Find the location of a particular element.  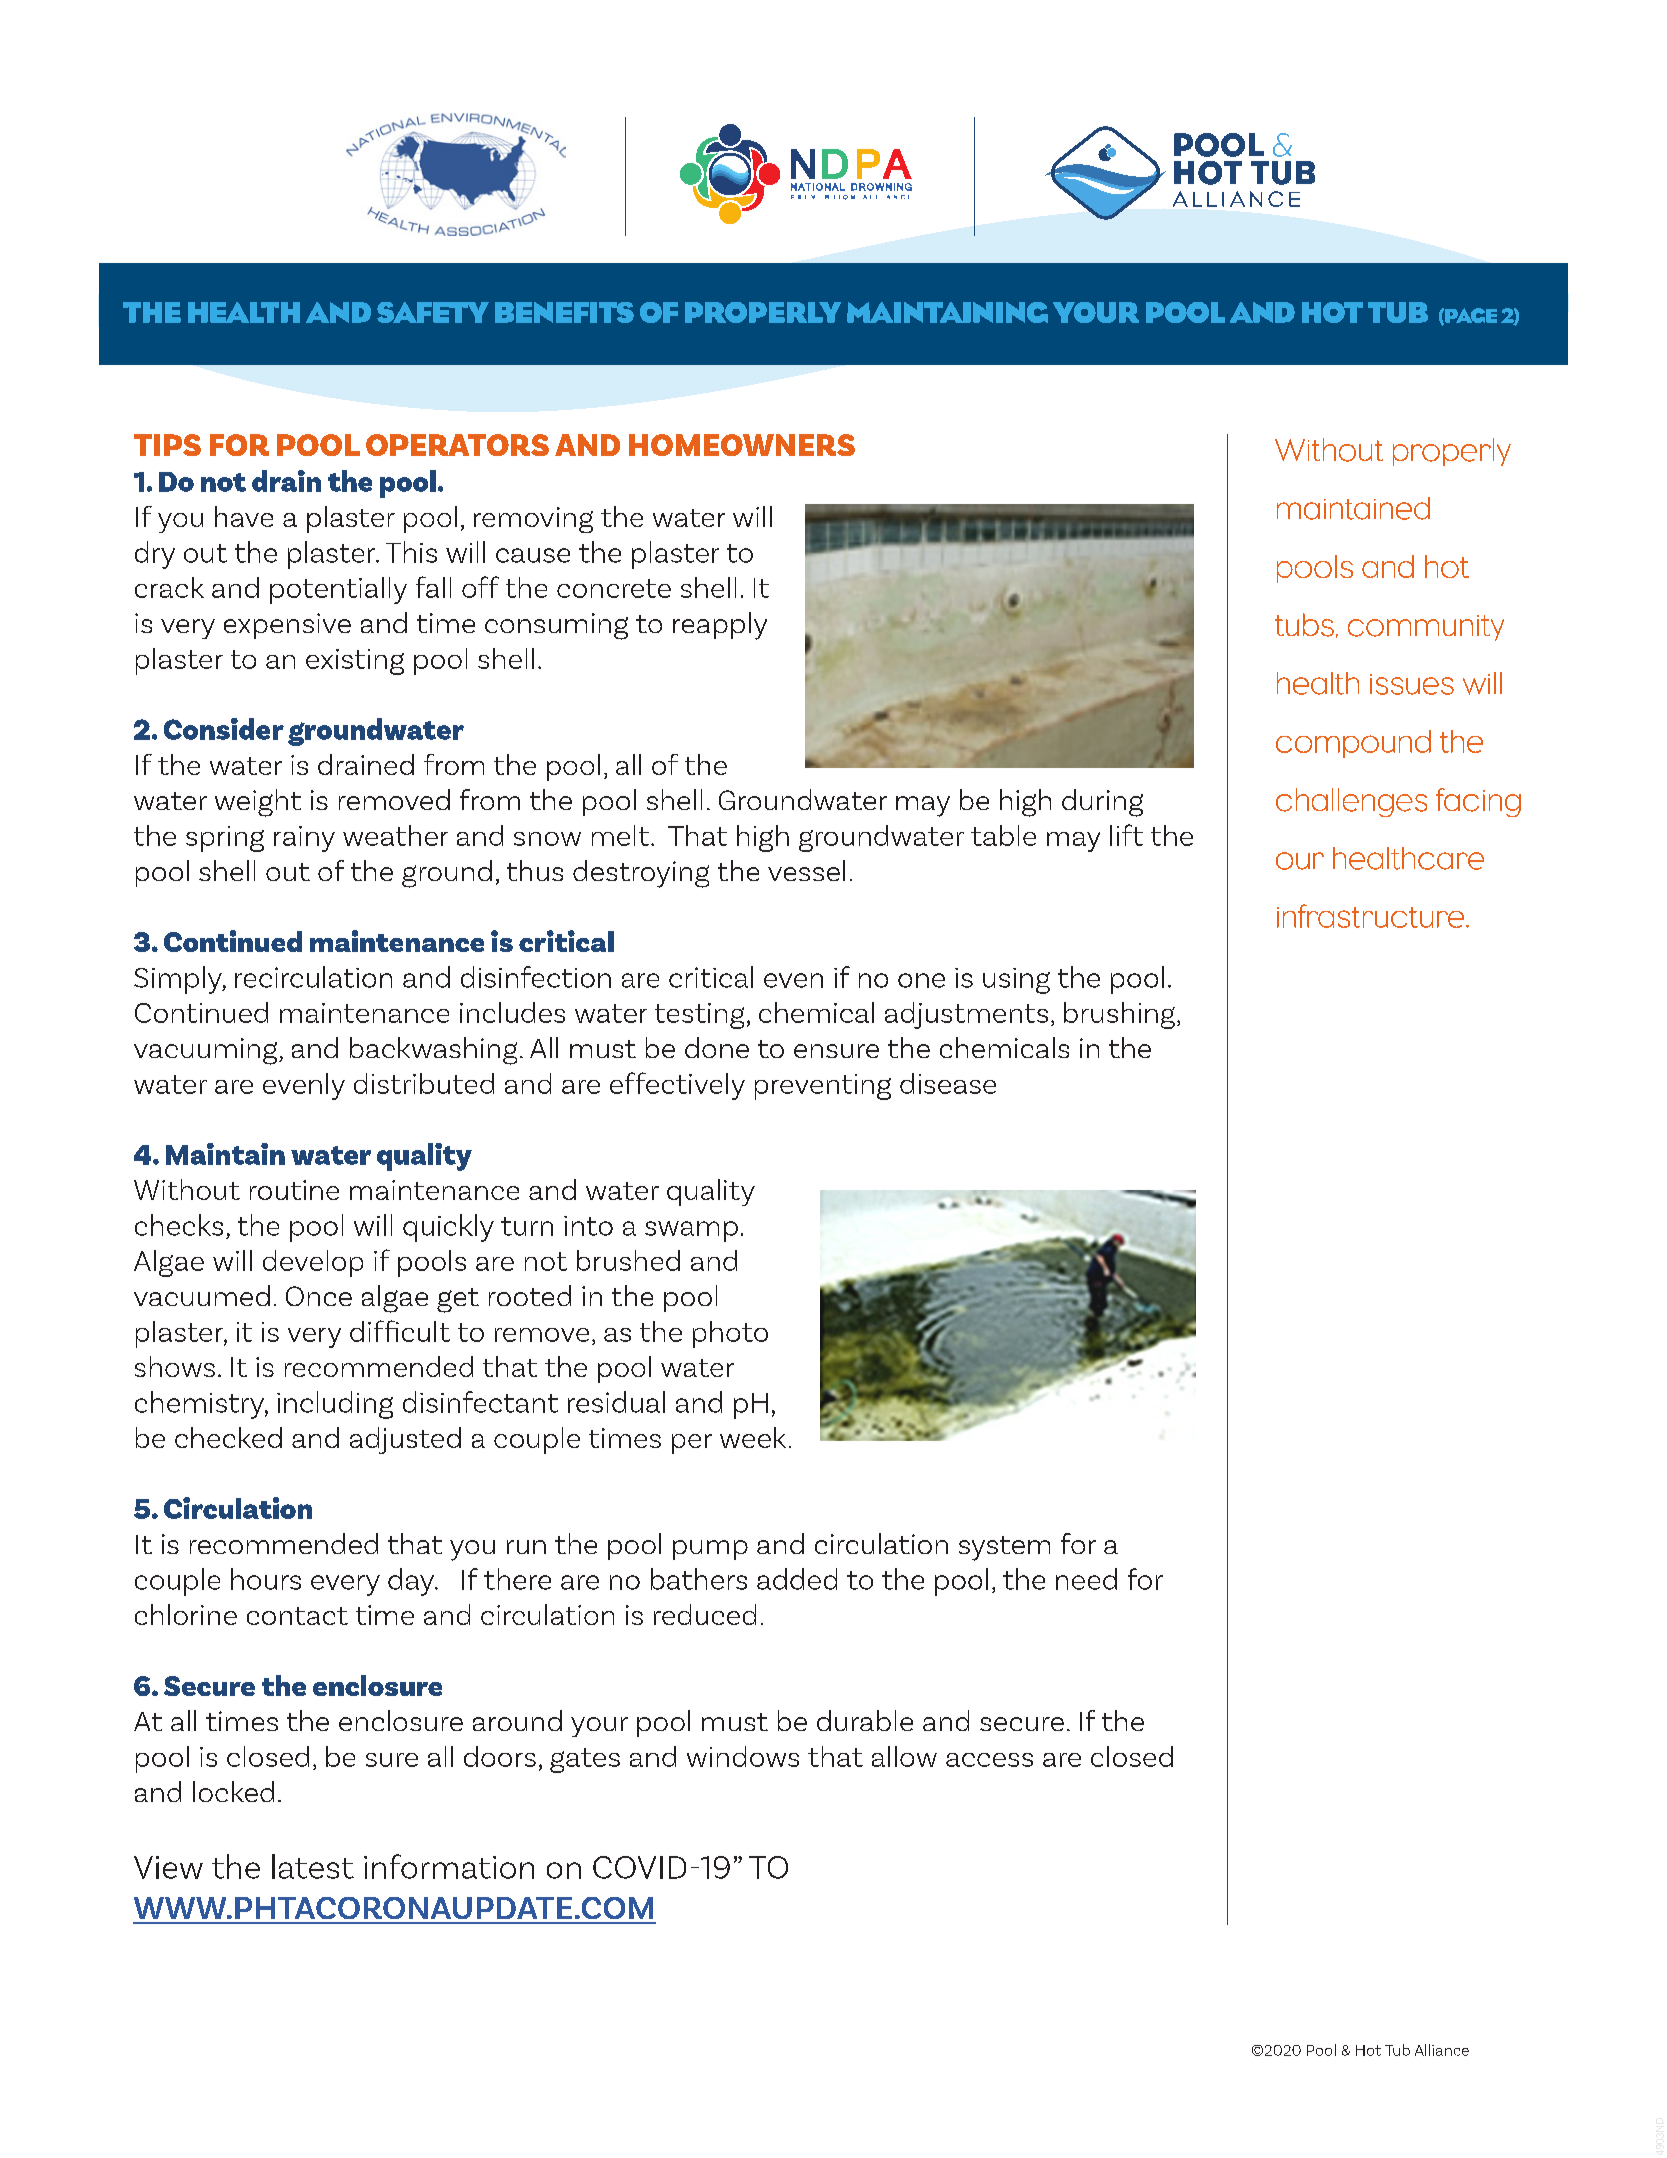

vessel is located at coordinates (806, 870).
